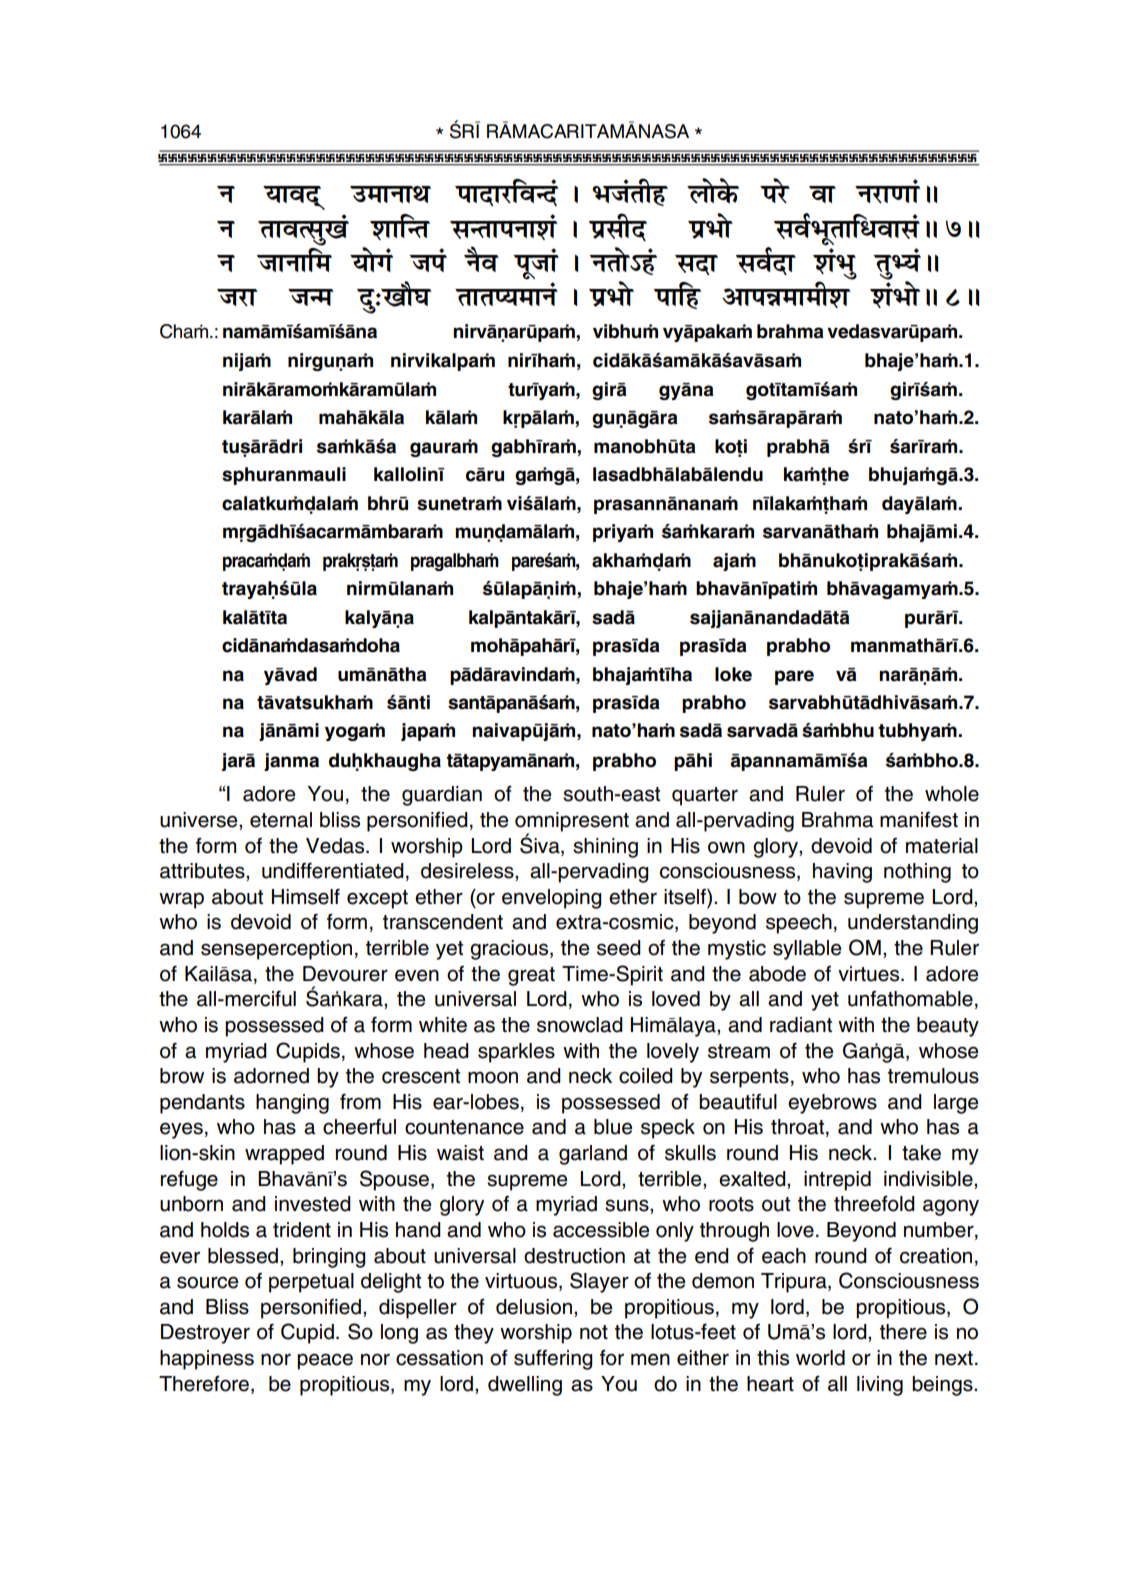  Describe the element at coordinates (952, 794) in the screenshot. I see `whole` at that location.
